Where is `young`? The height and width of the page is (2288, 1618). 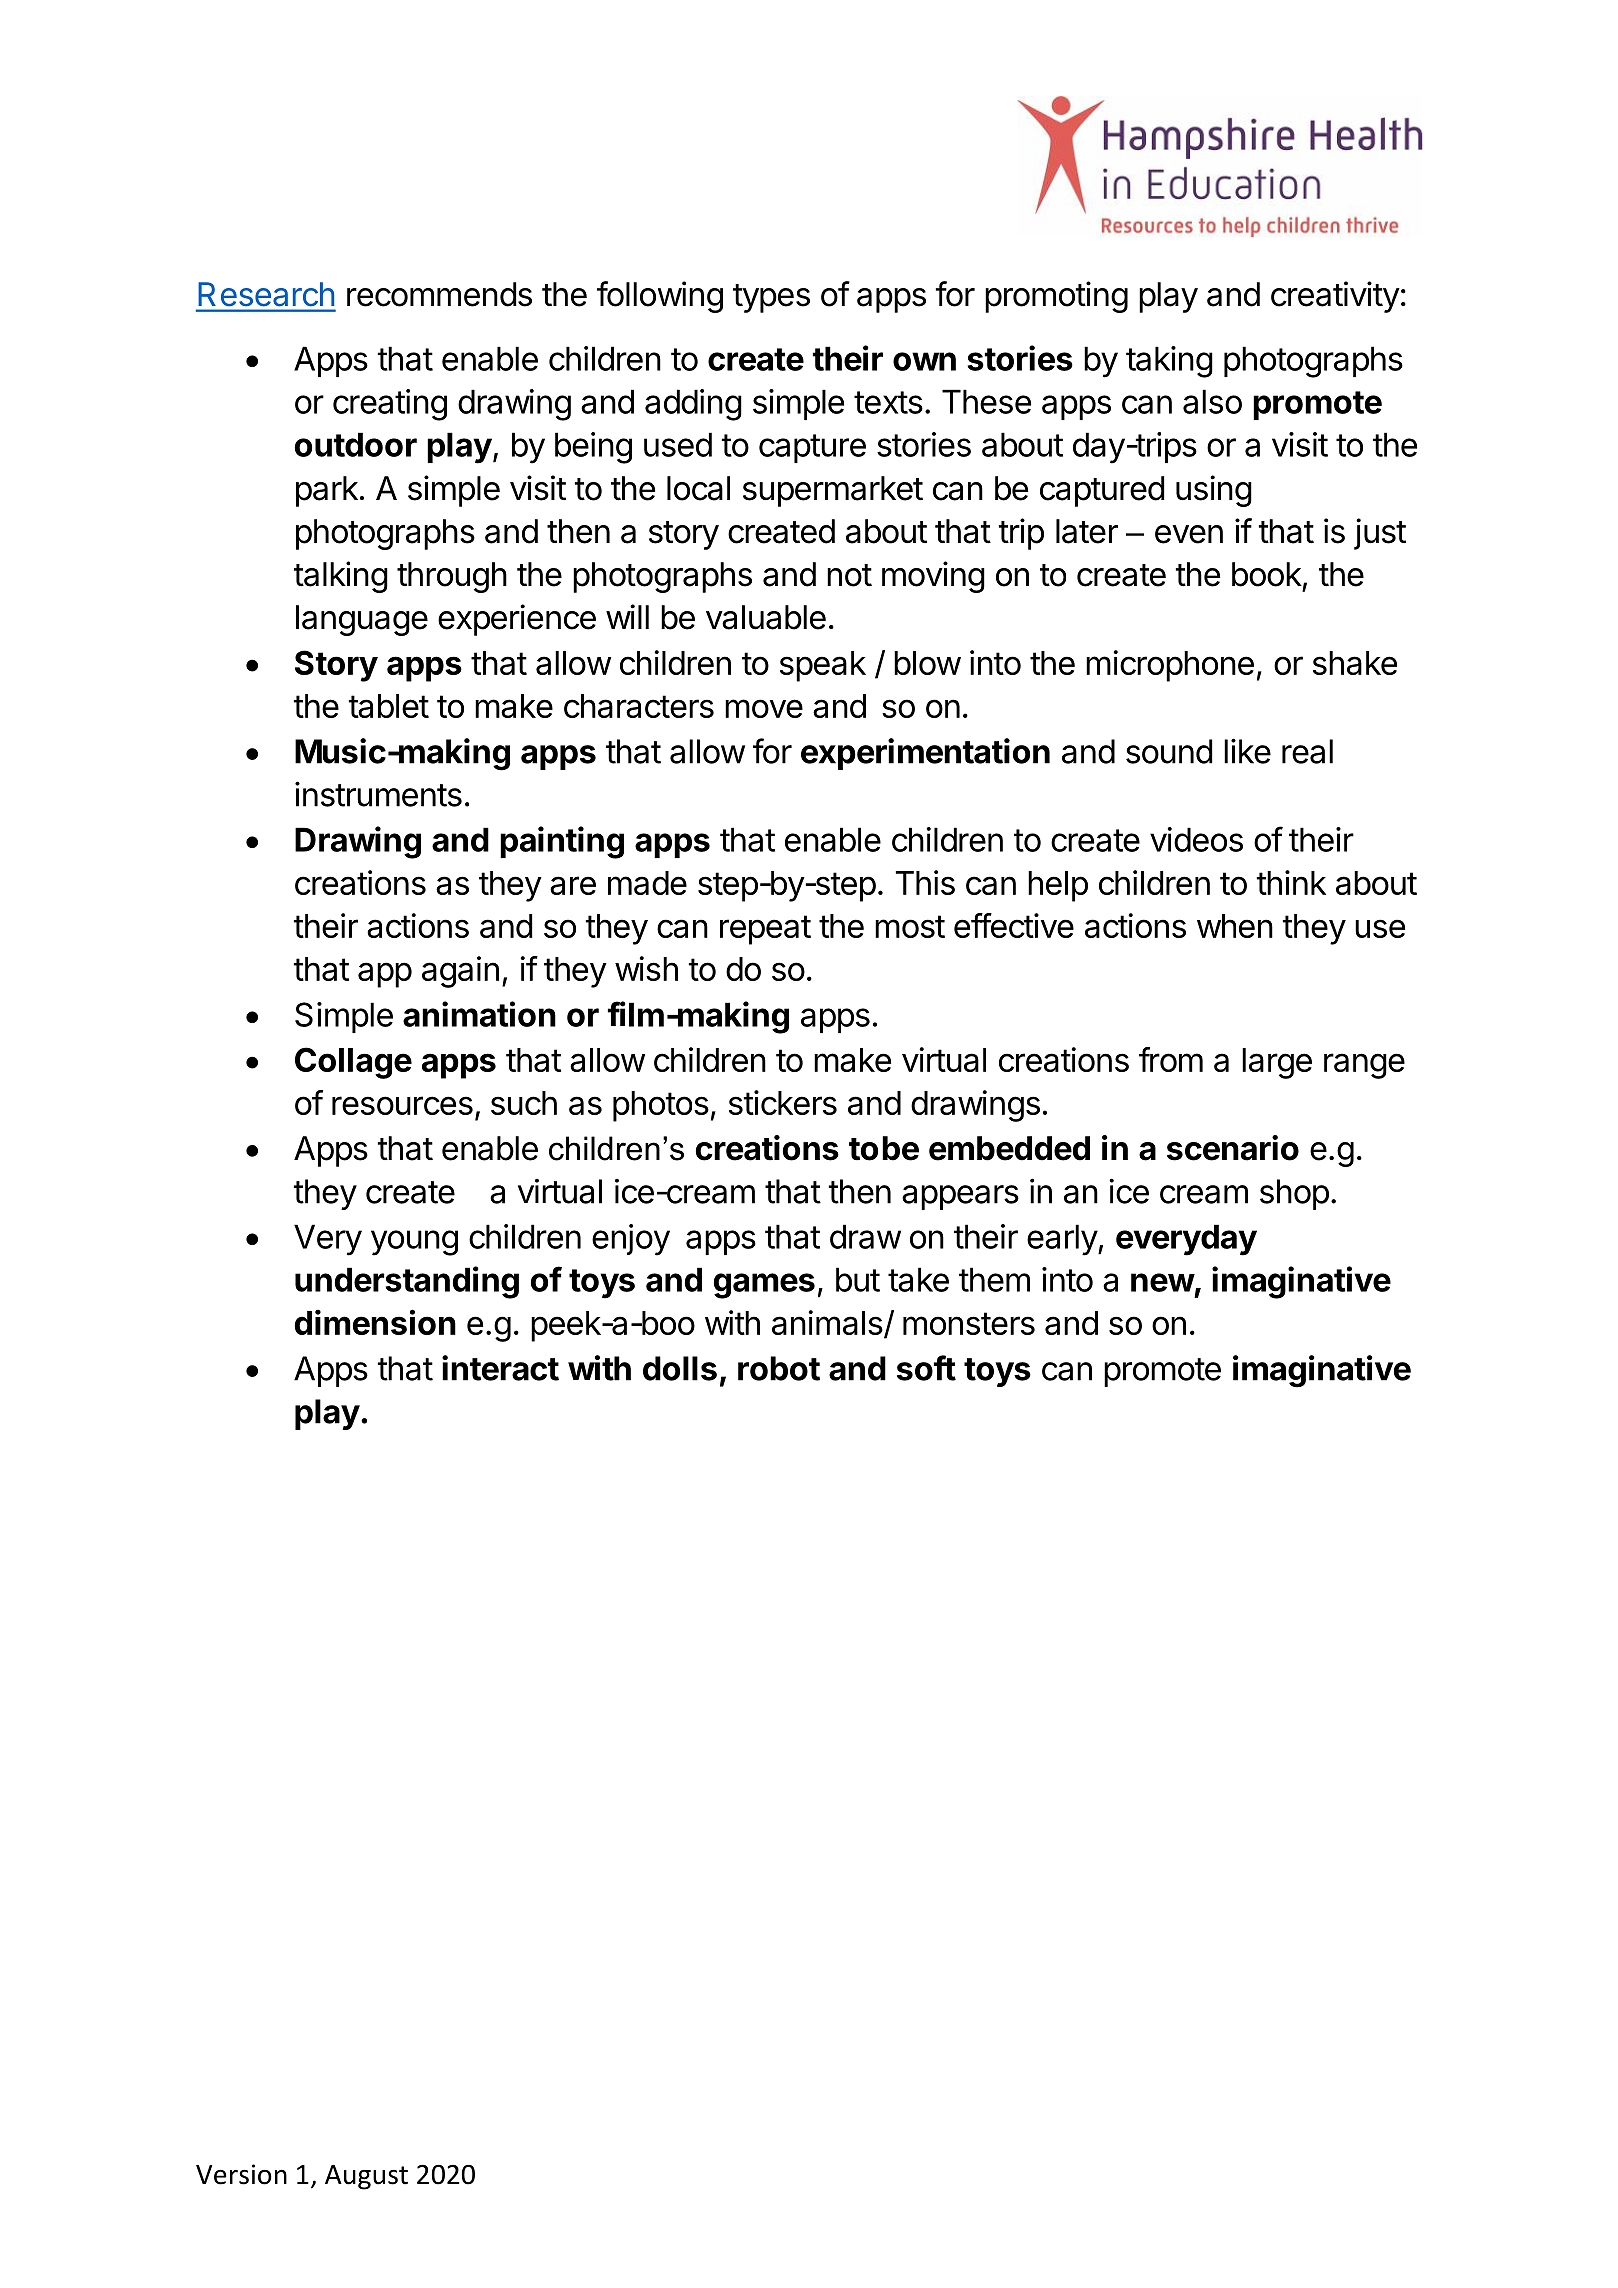
young is located at coordinates (414, 1243).
